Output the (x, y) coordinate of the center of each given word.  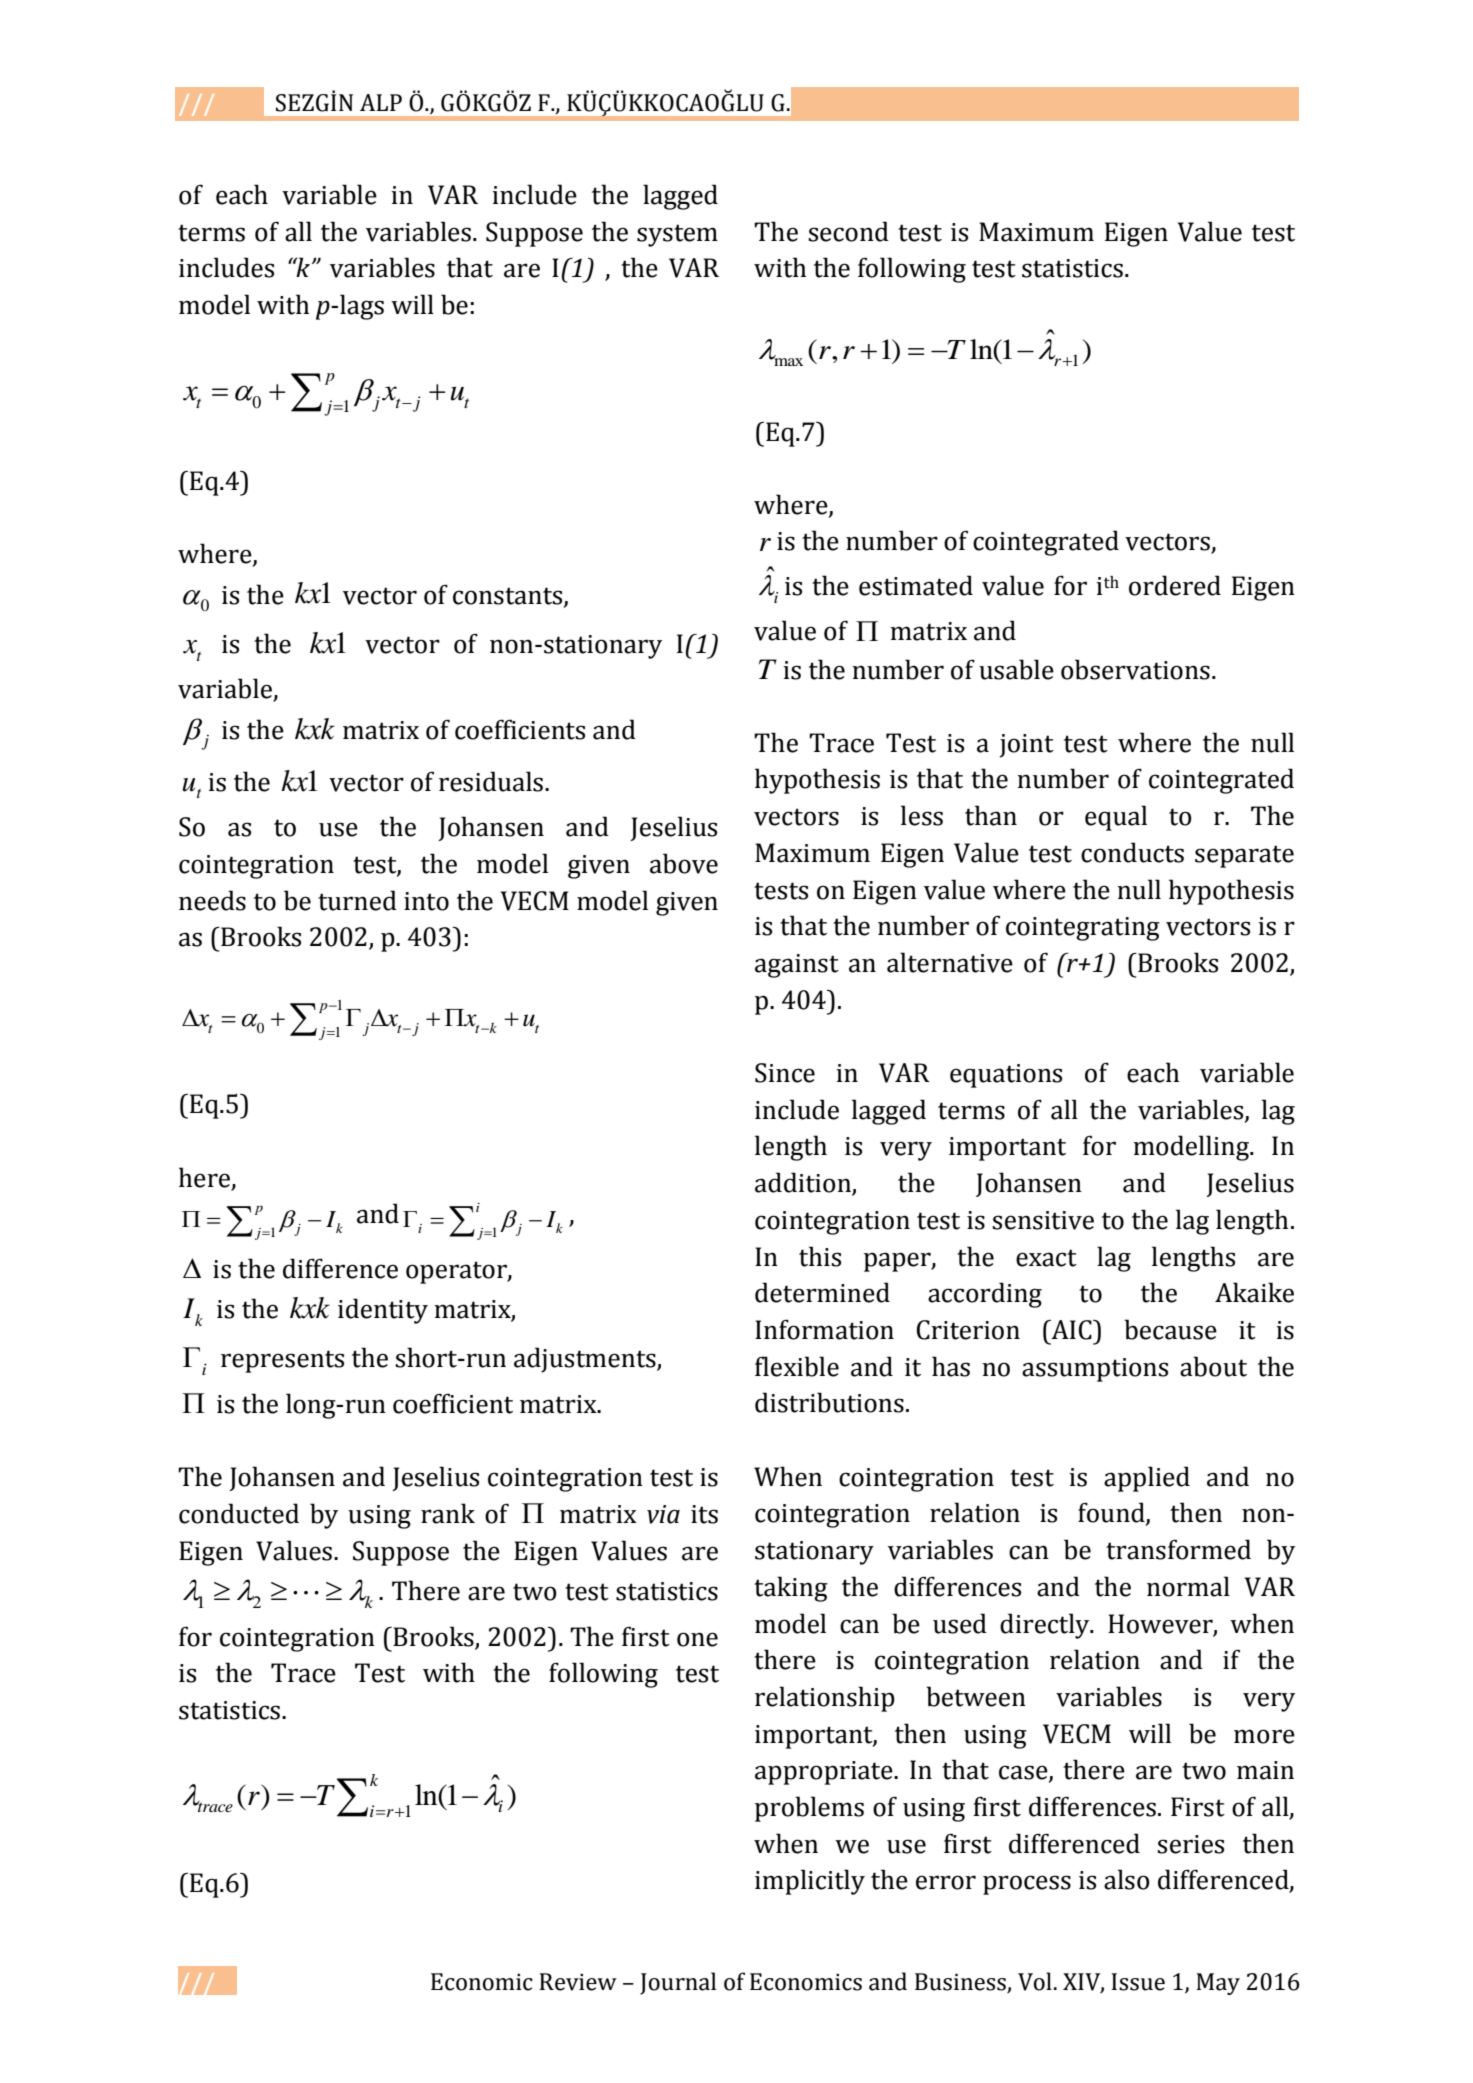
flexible (797, 1366)
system (677, 235)
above (684, 863)
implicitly (810, 1882)
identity (383, 1311)
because (1170, 1329)
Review (578, 1982)
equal (1116, 818)
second (848, 231)
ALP (381, 102)
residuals (491, 781)
